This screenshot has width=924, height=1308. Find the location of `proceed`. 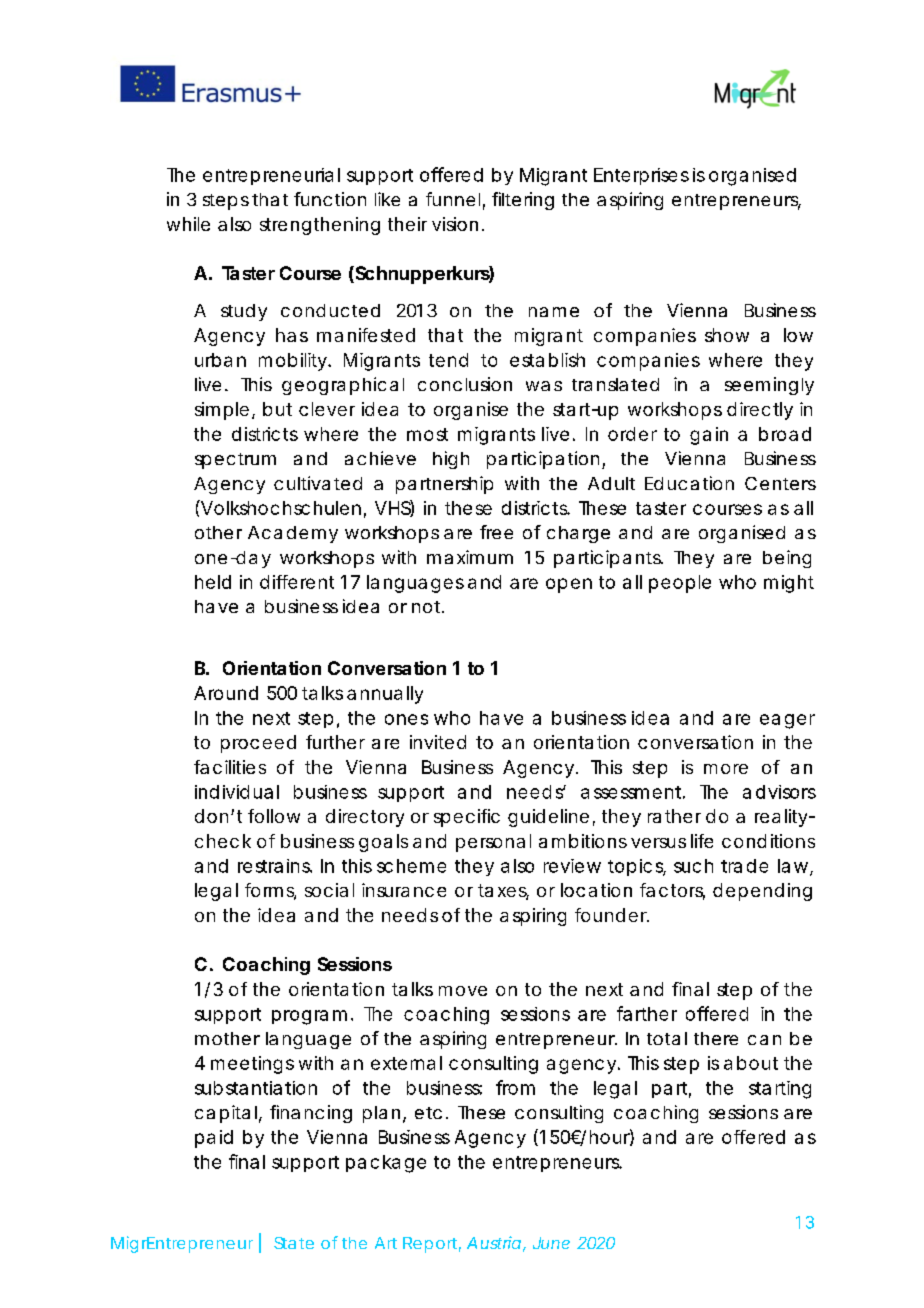

proceed is located at coordinates (258, 744).
